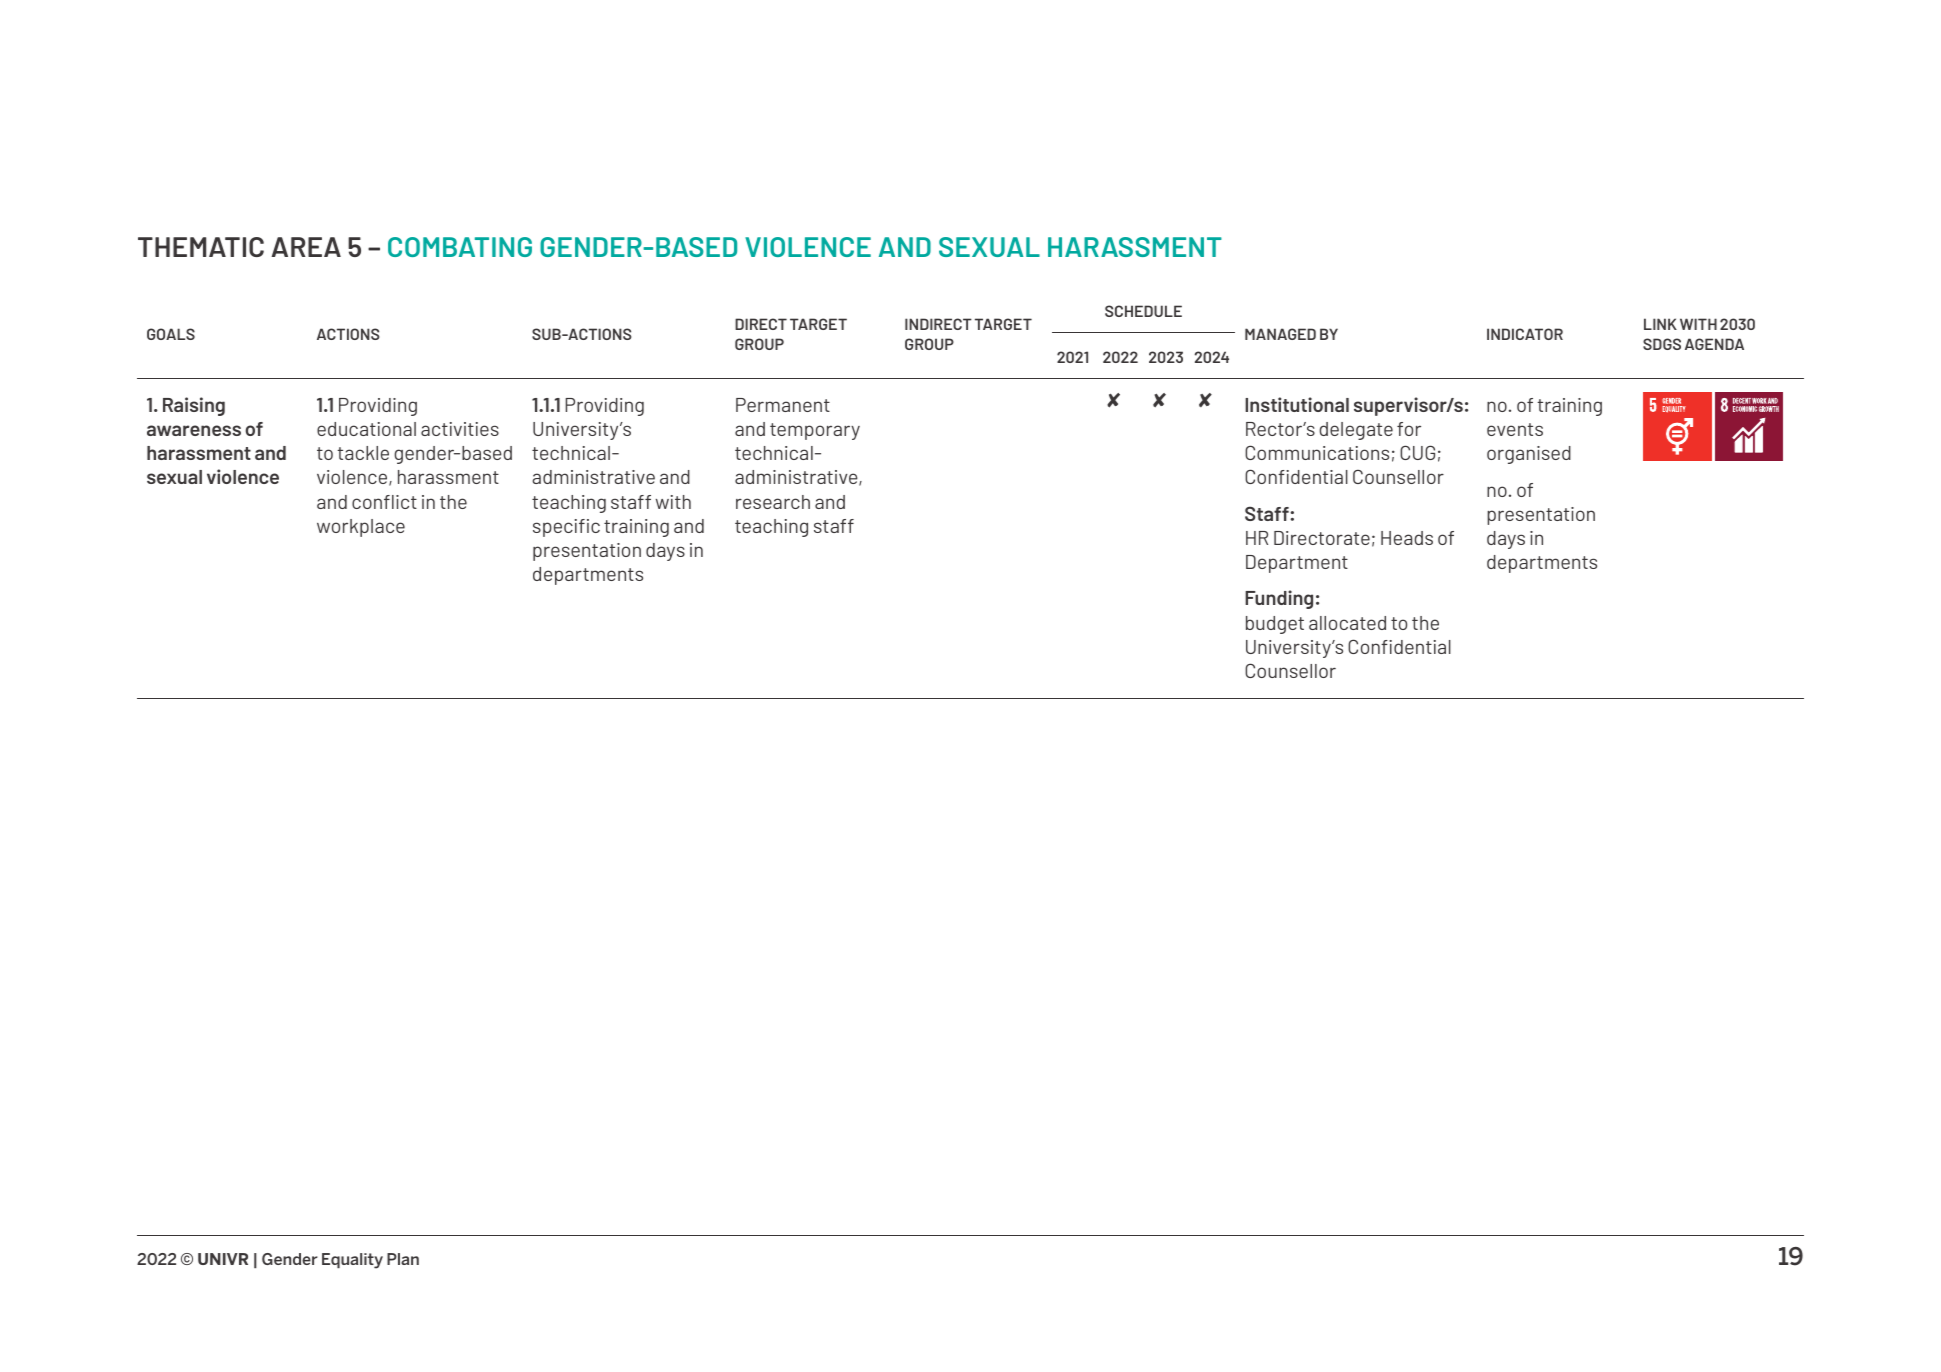 This document has height=1372, width=1941. I want to click on Funding, so click(1279, 599).
